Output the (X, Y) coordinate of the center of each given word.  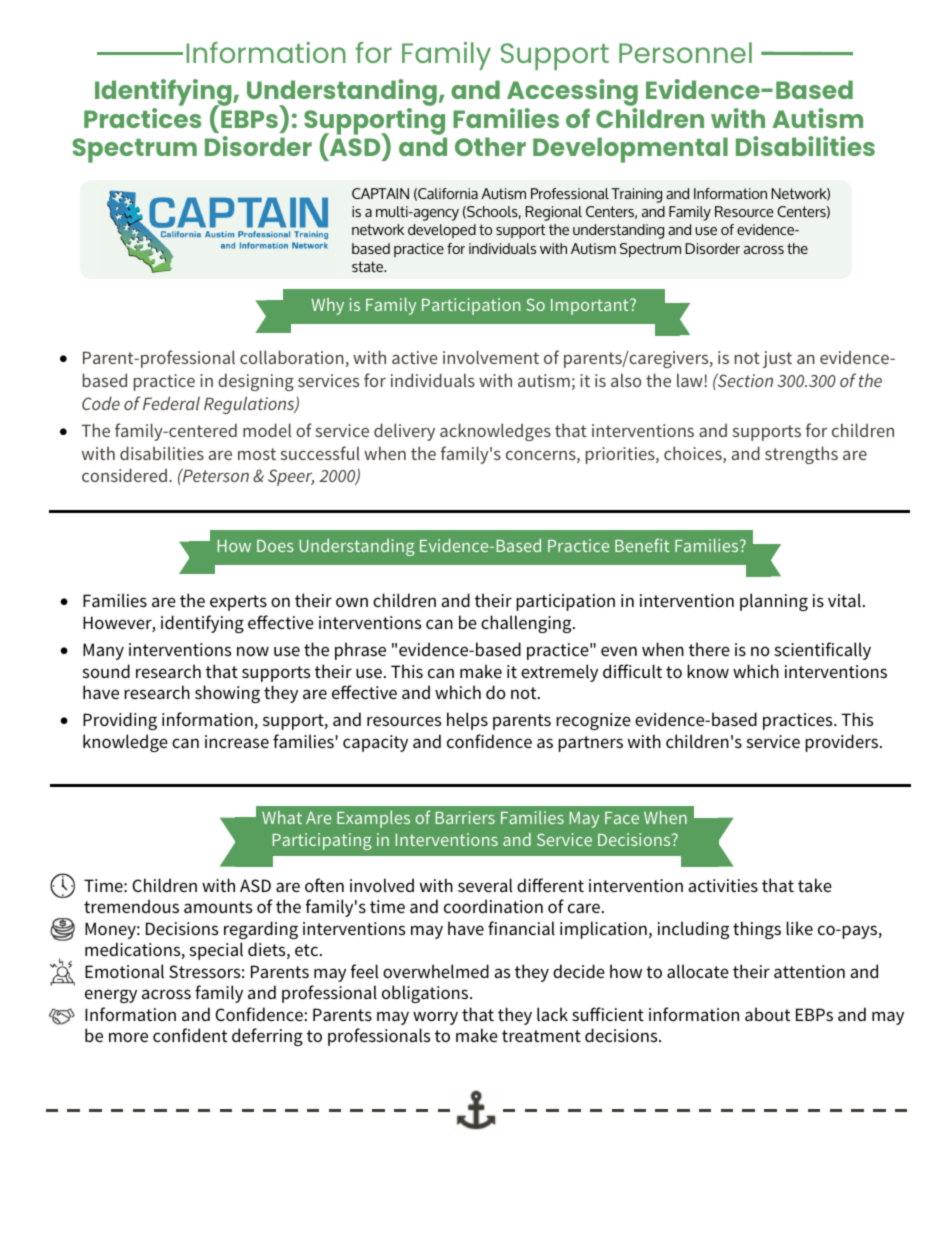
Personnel (685, 52)
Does (275, 546)
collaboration (292, 357)
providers (843, 743)
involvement (491, 357)
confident (190, 1035)
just (777, 359)
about (767, 1014)
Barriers (465, 817)
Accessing (572, 94)
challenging (527, 624)
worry (435, 1018)
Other (490, 146)
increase (237, 741)
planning (774, 602)
